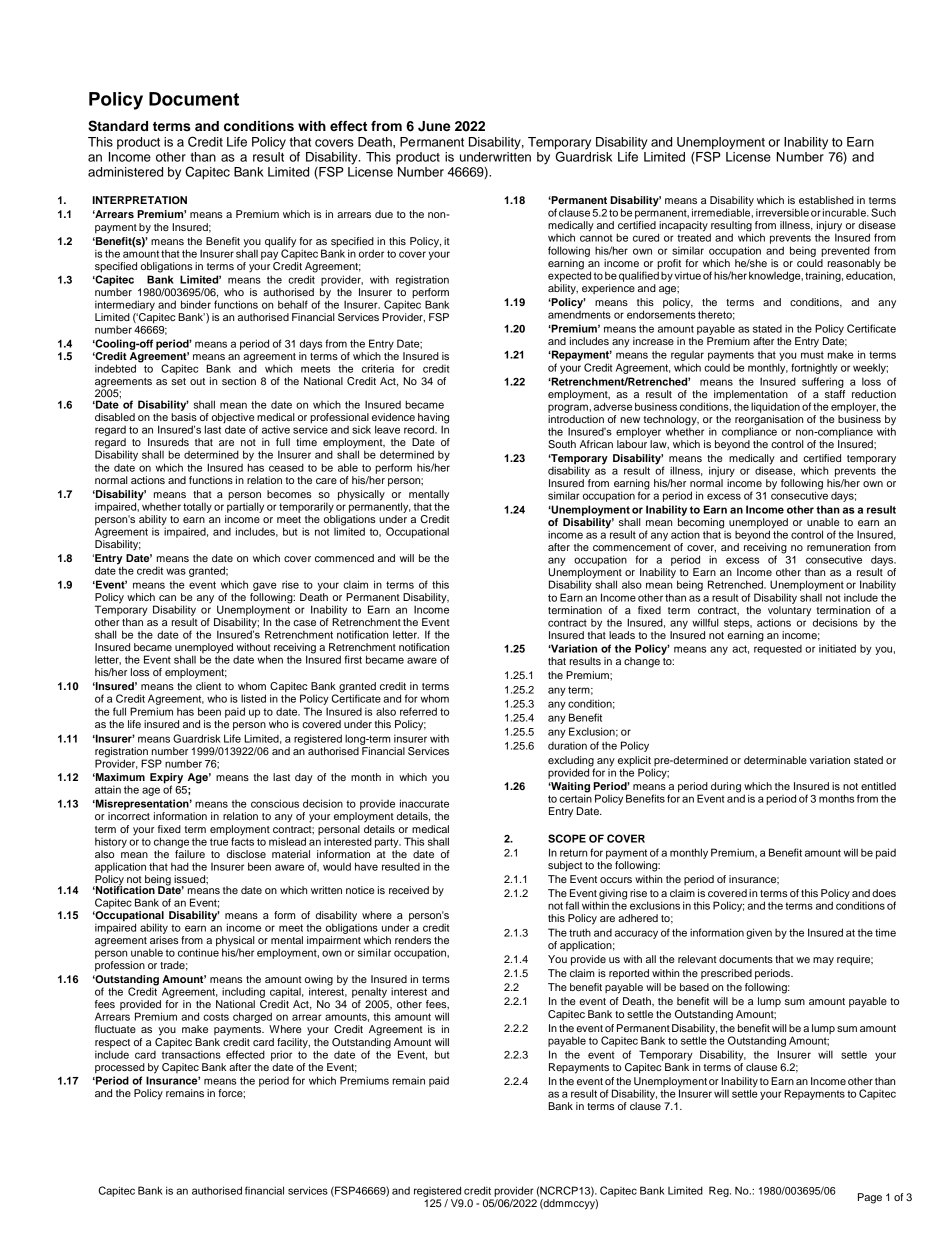  What do you see at coordinates (567, 838) in the page?
I see `SCOPE` at bounding box center [567, 838].
